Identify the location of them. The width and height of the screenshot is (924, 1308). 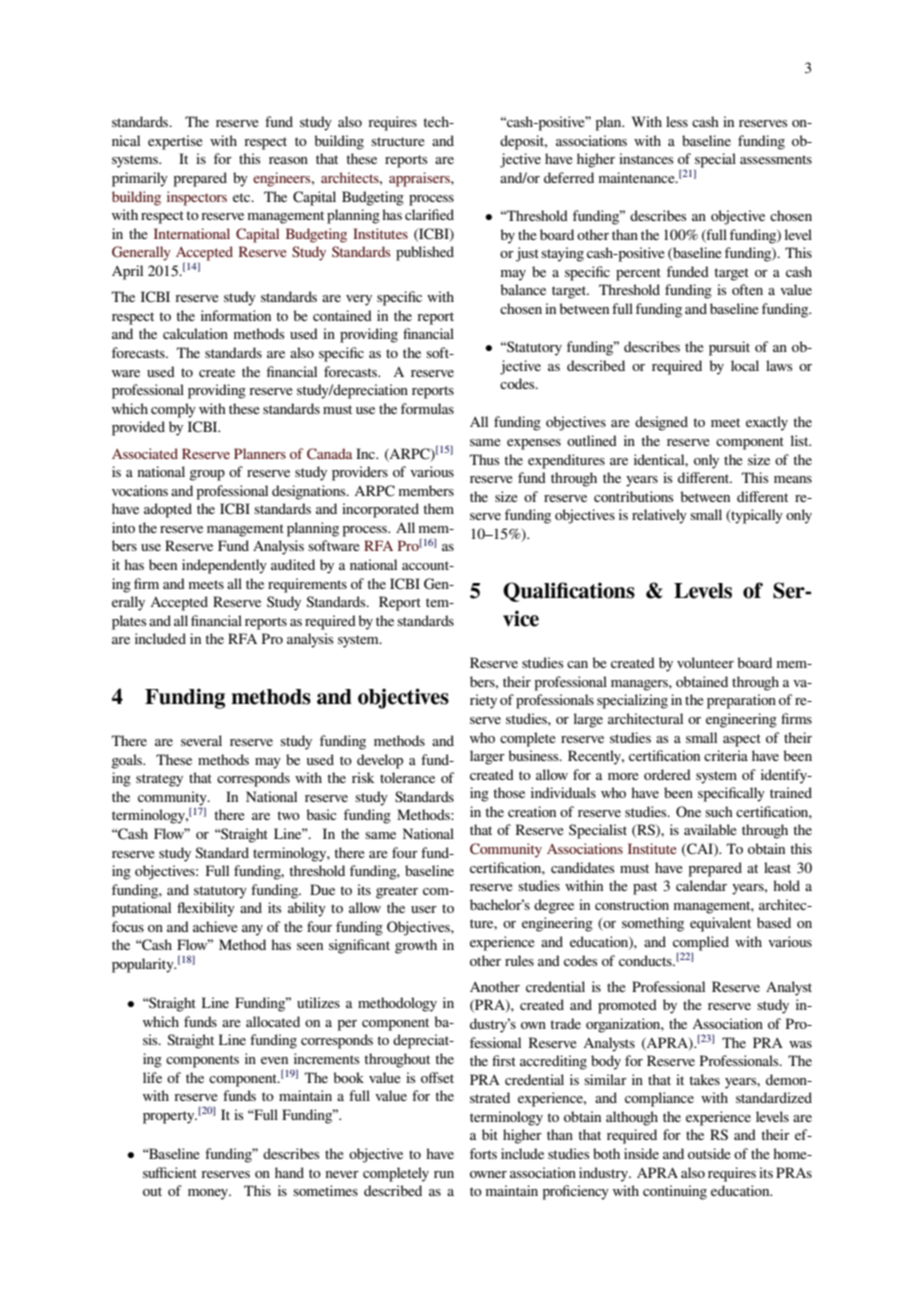
(439, 508).
